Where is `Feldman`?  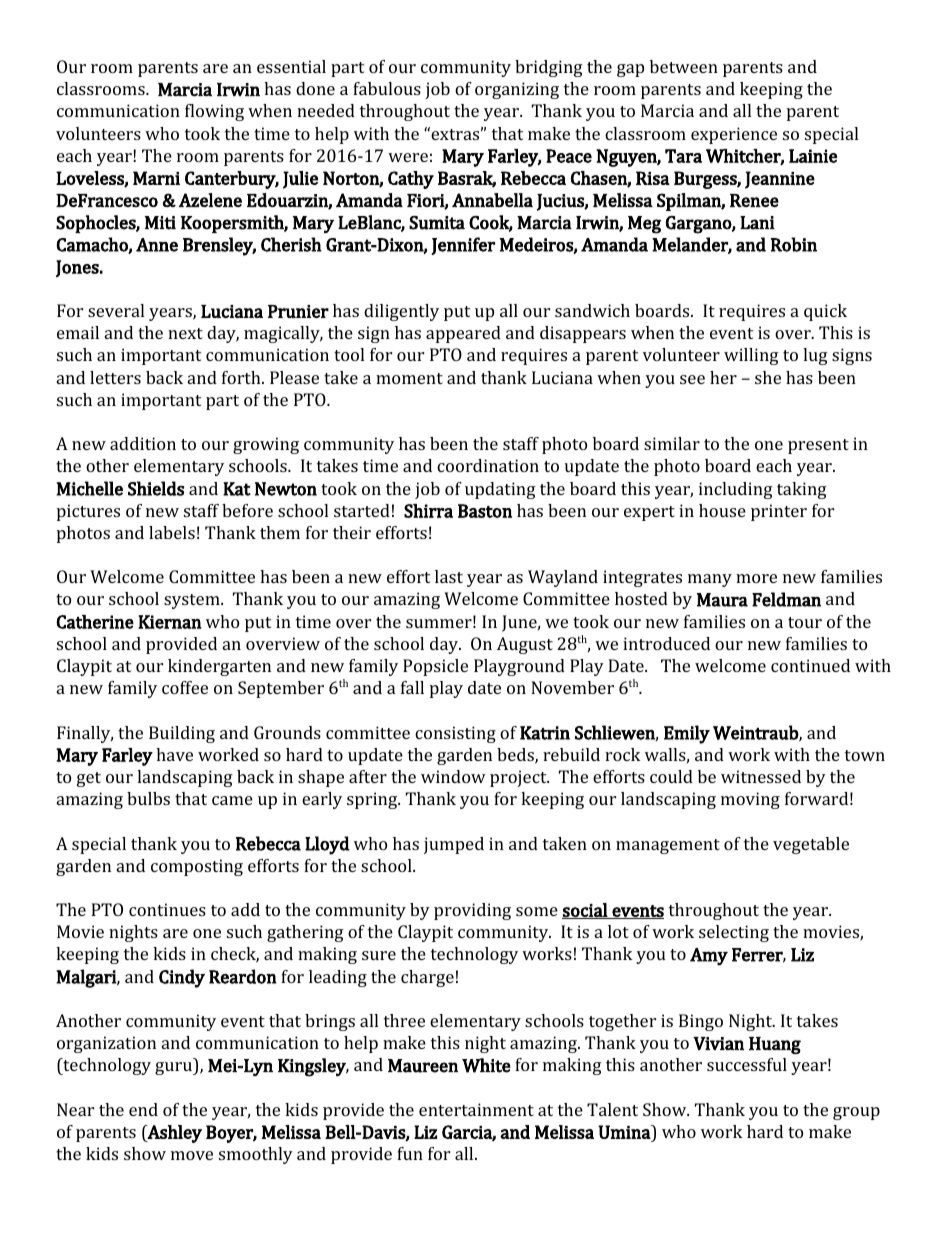
Feldman is located at coordinates (786, 599).
